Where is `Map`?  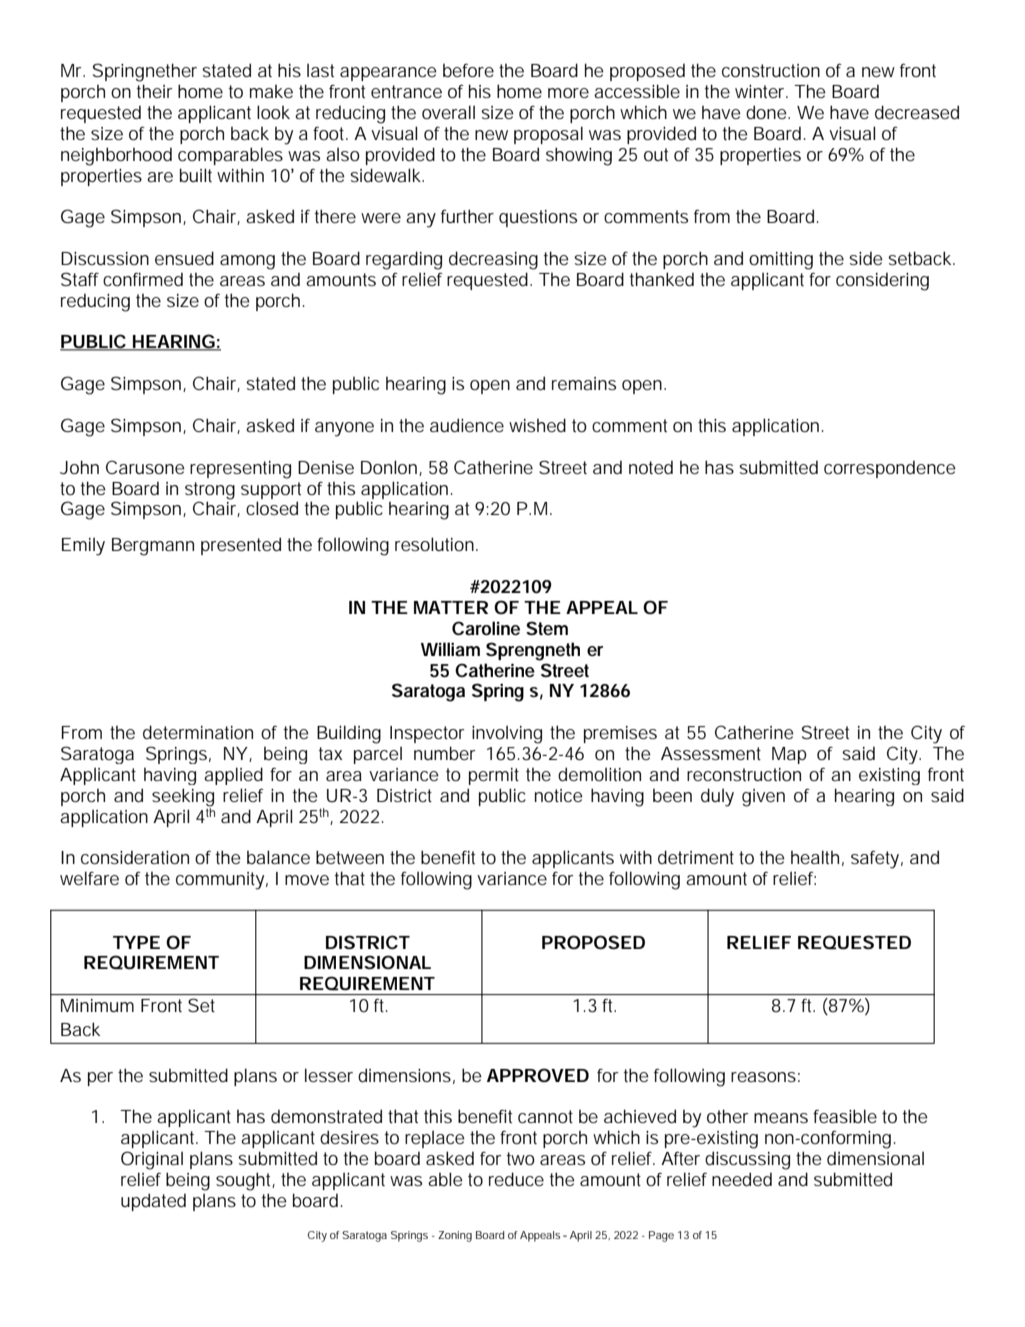
Map is located at coordinates (789, 755).
